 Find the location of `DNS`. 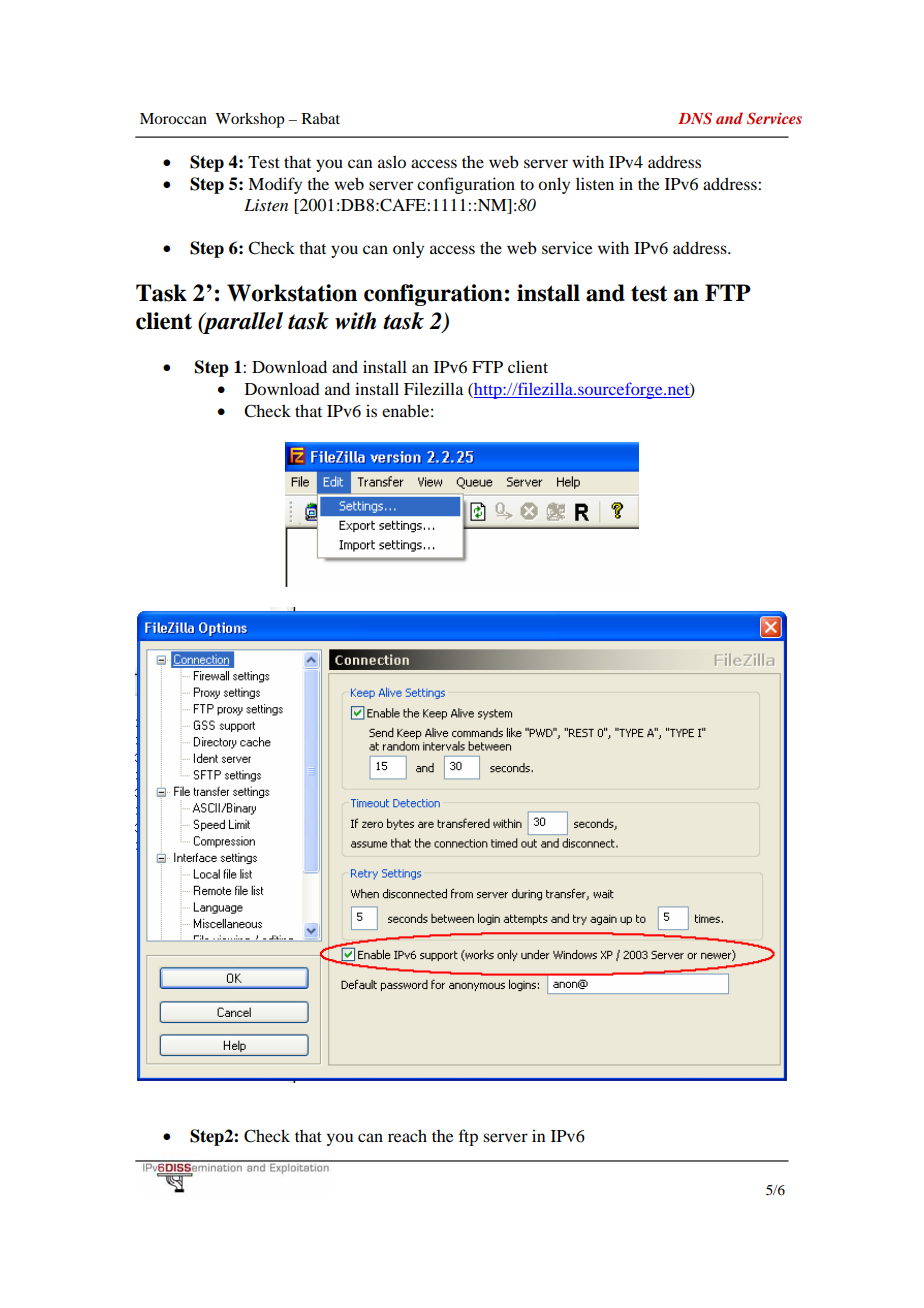

DNS is located at coordinates (695, 118).
